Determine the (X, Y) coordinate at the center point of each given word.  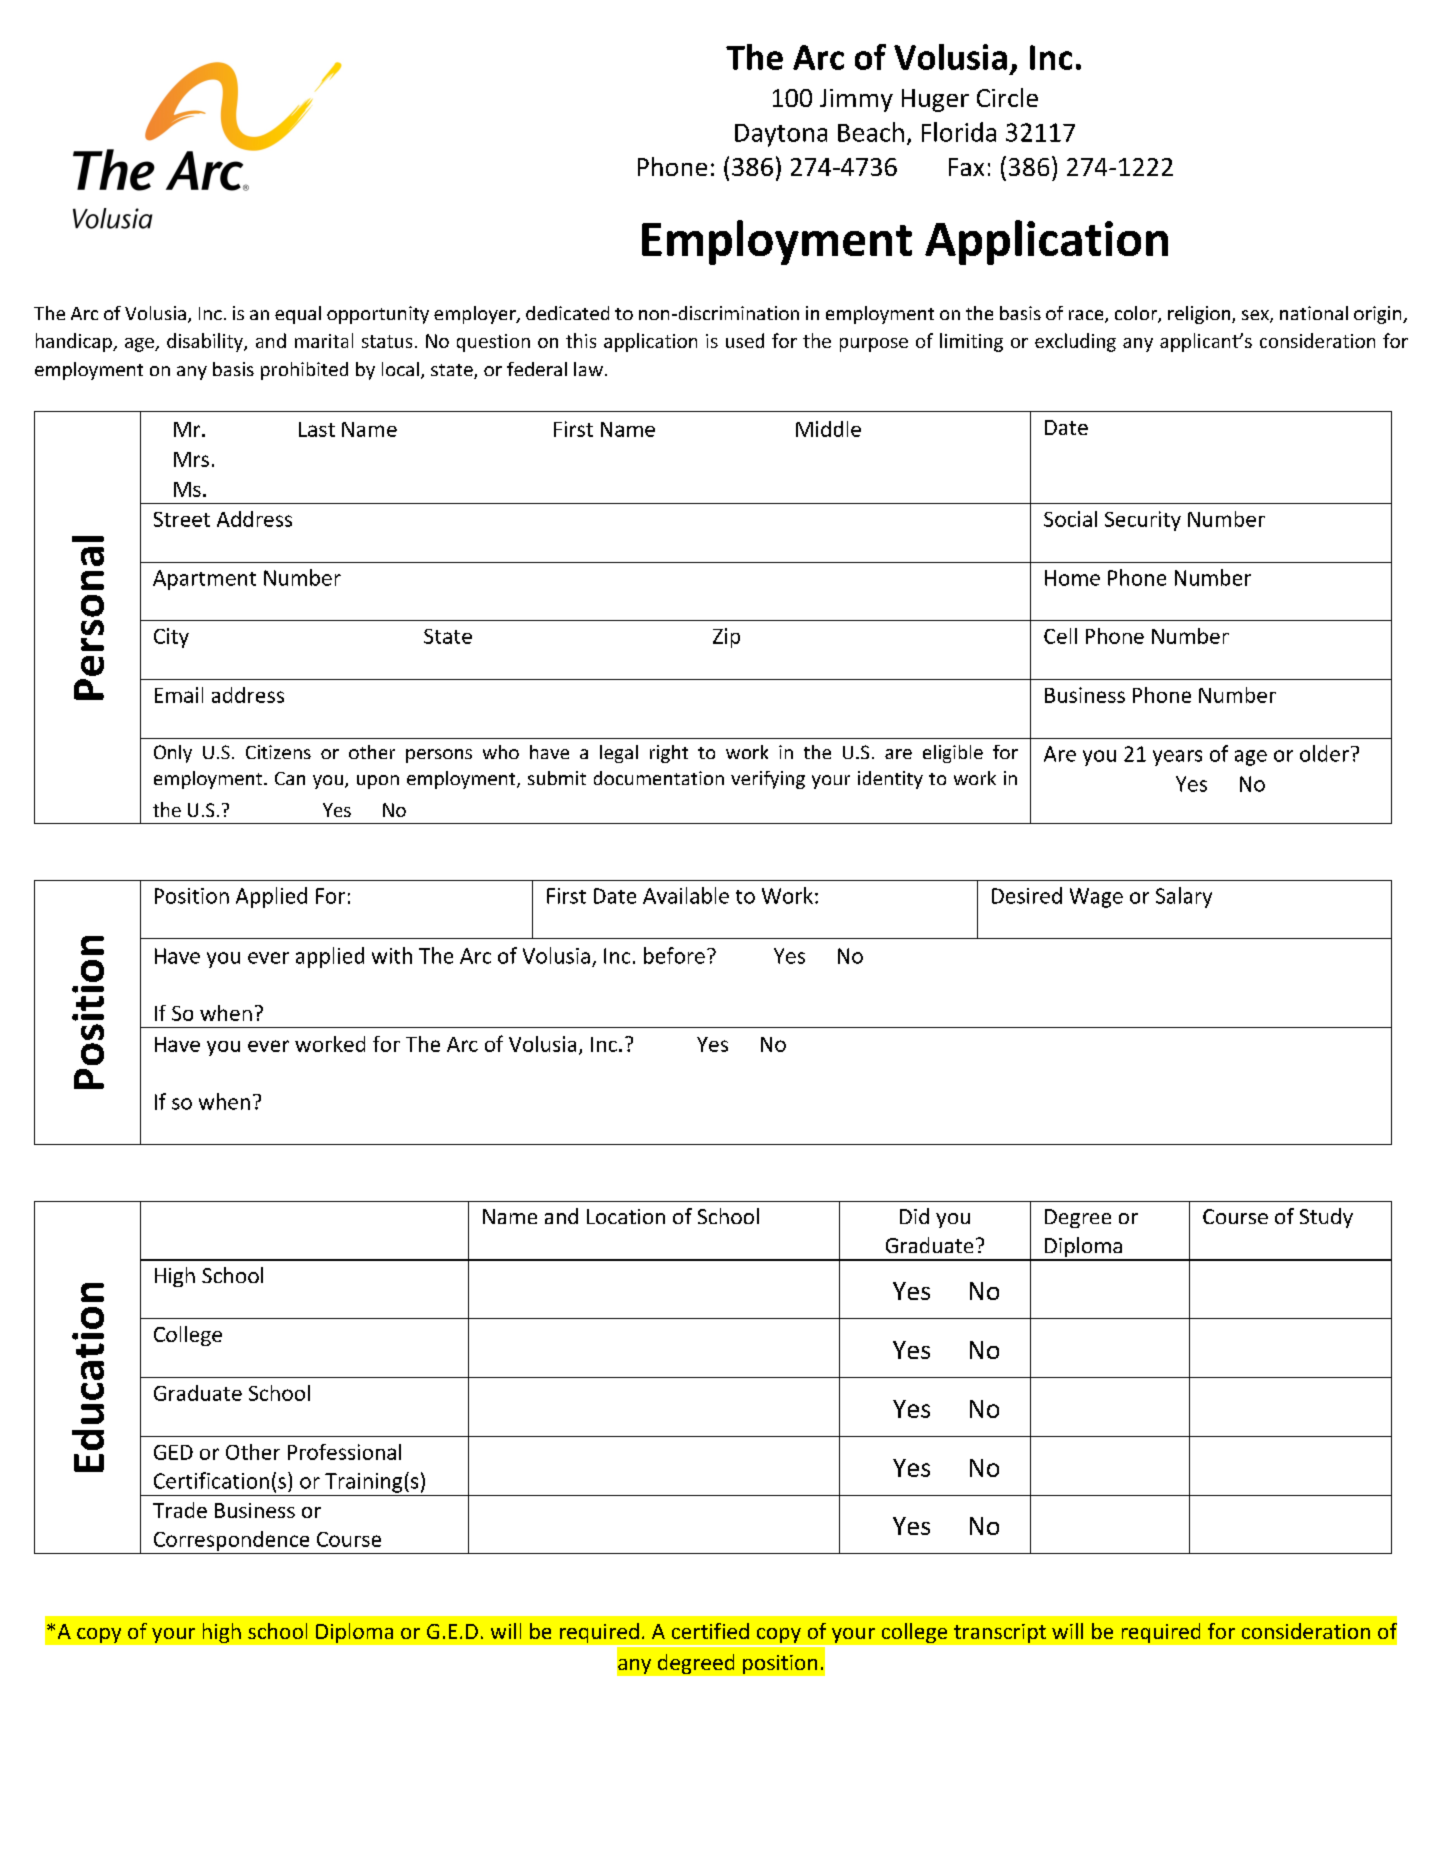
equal (298, 315)
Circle (1007, 97)
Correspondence (231, 1541)
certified (710, 1631)
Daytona (781, 135)
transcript (1000, 1633)
